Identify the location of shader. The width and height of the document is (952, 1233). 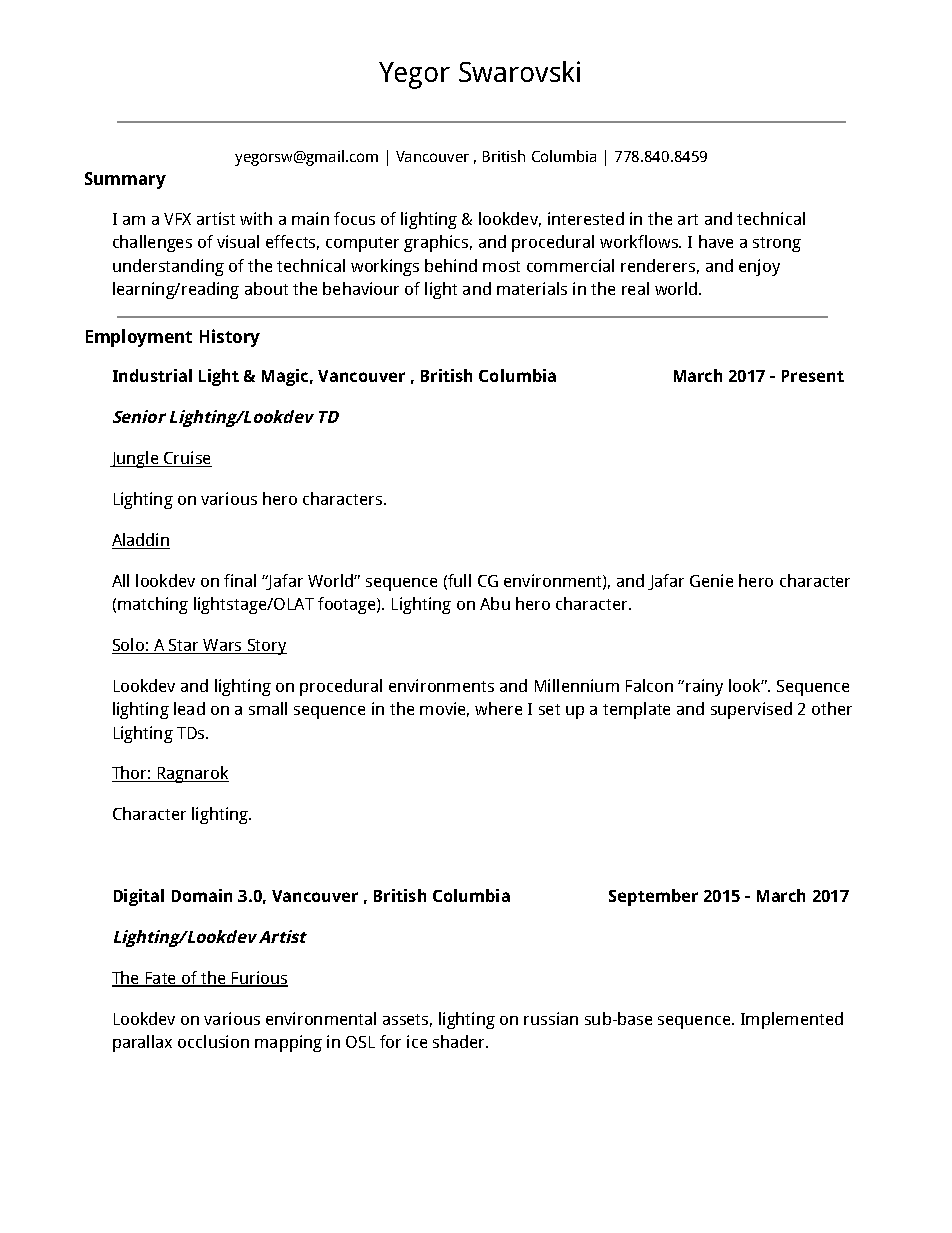
(460, 1041).
